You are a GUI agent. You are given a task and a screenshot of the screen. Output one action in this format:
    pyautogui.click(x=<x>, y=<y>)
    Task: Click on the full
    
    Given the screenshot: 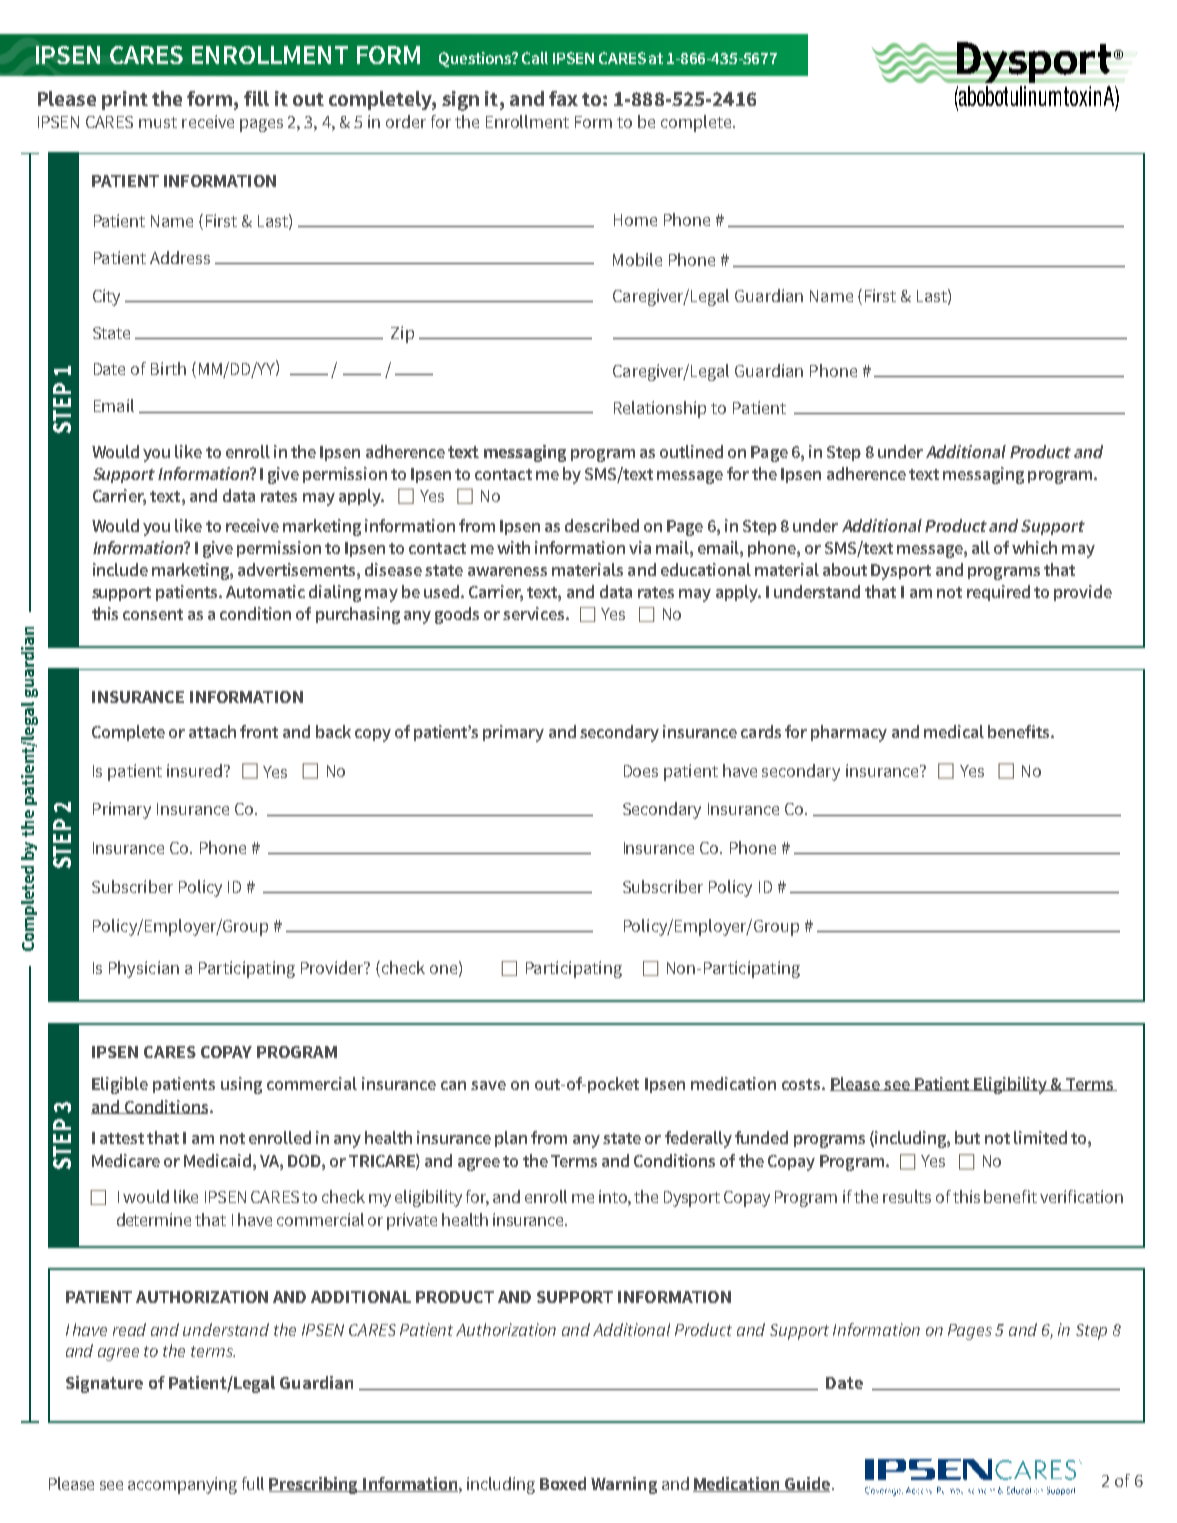 What is the action you would take?
    pyautogui.click(x=253, y=1483)
